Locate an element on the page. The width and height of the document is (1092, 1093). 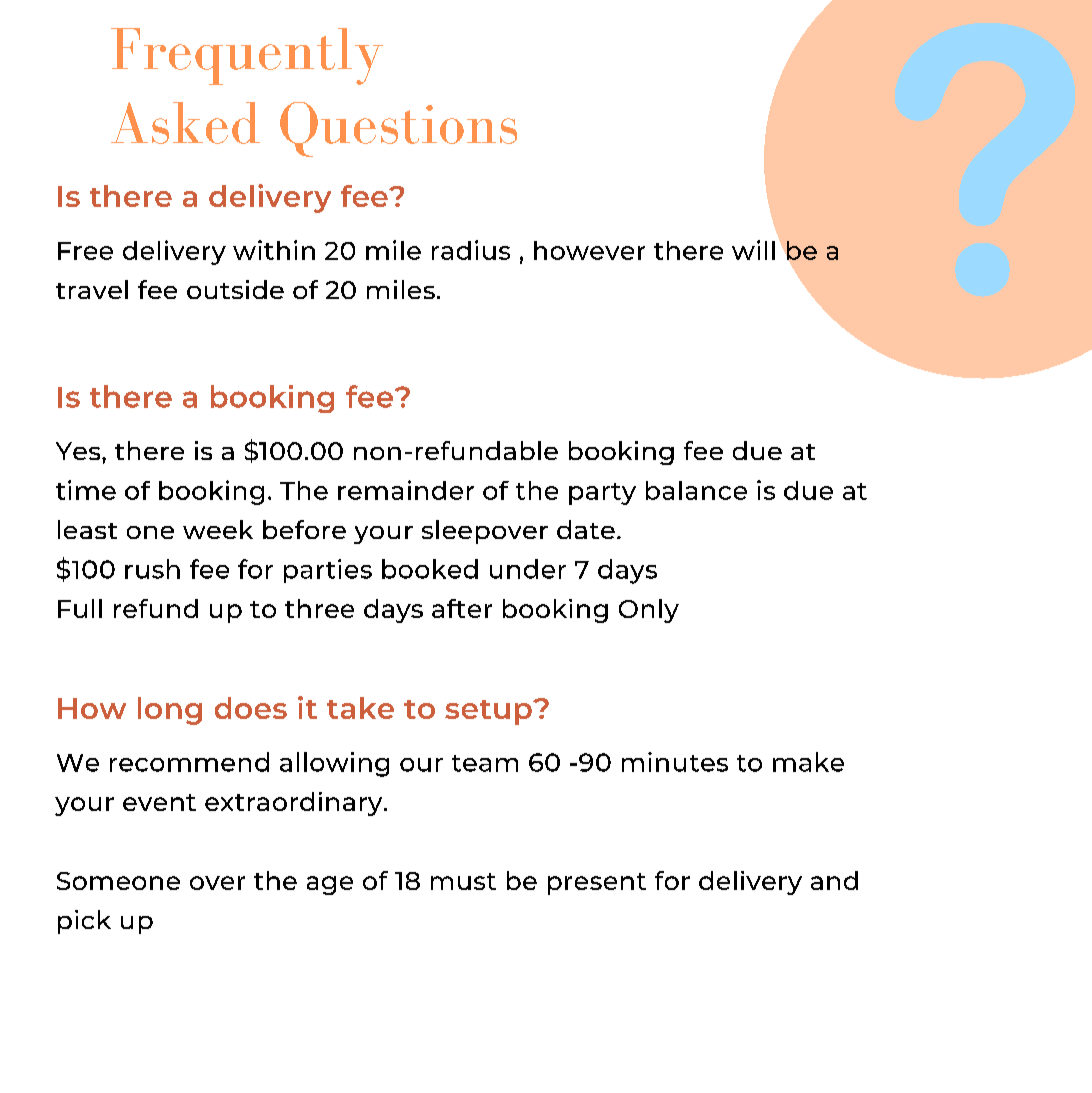
outside is located at coordinates (235, 289).
